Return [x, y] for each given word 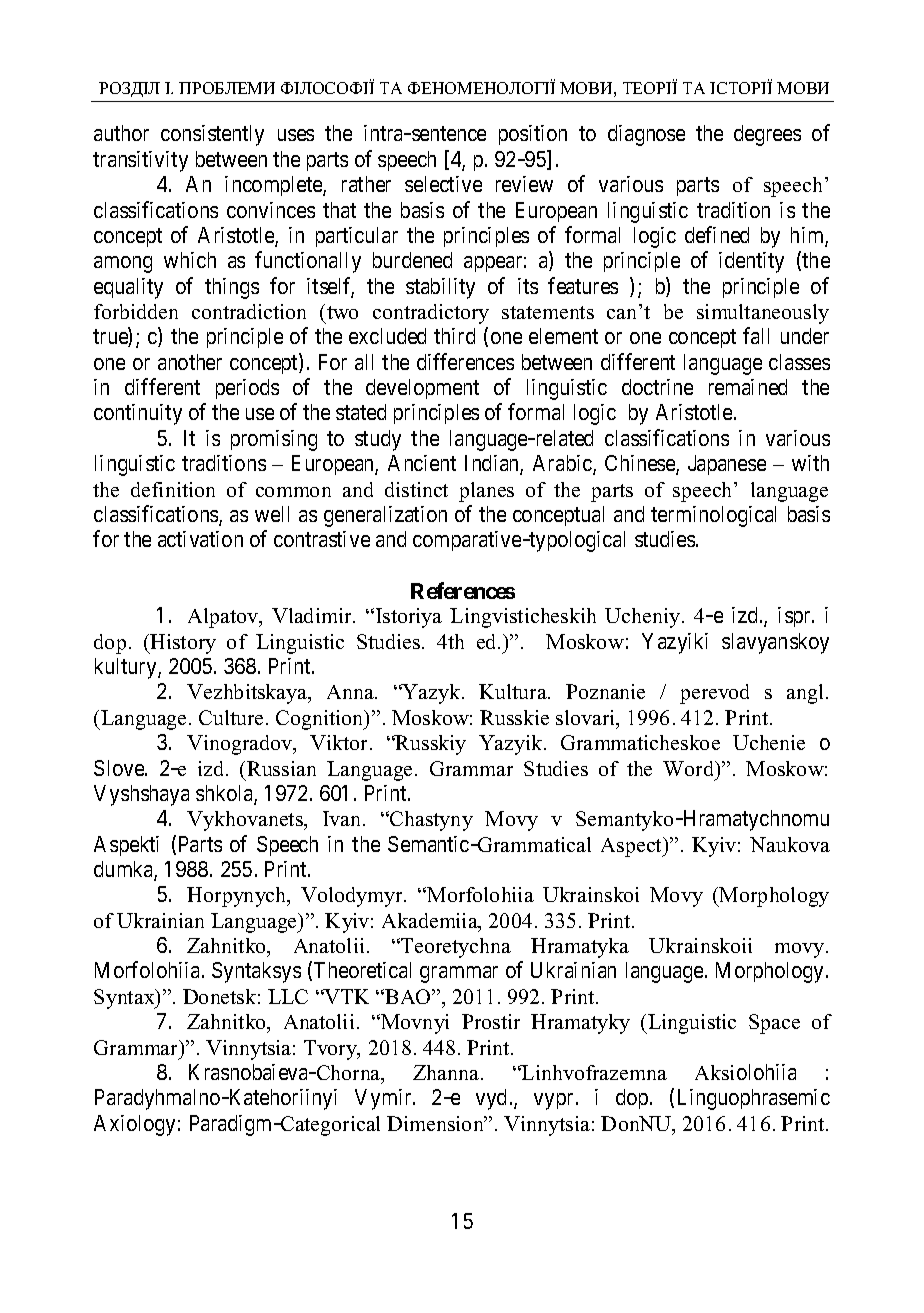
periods [247, 389]
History [182, 644]
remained [748, 387]
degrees [767, 135]
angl [807, 694]
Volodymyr [353, 897]
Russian [281, 768]
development [422, 389]
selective [443, 184]
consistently [212, 135]
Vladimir [313, 615]
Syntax [125, 999]
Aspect [633, 847]
